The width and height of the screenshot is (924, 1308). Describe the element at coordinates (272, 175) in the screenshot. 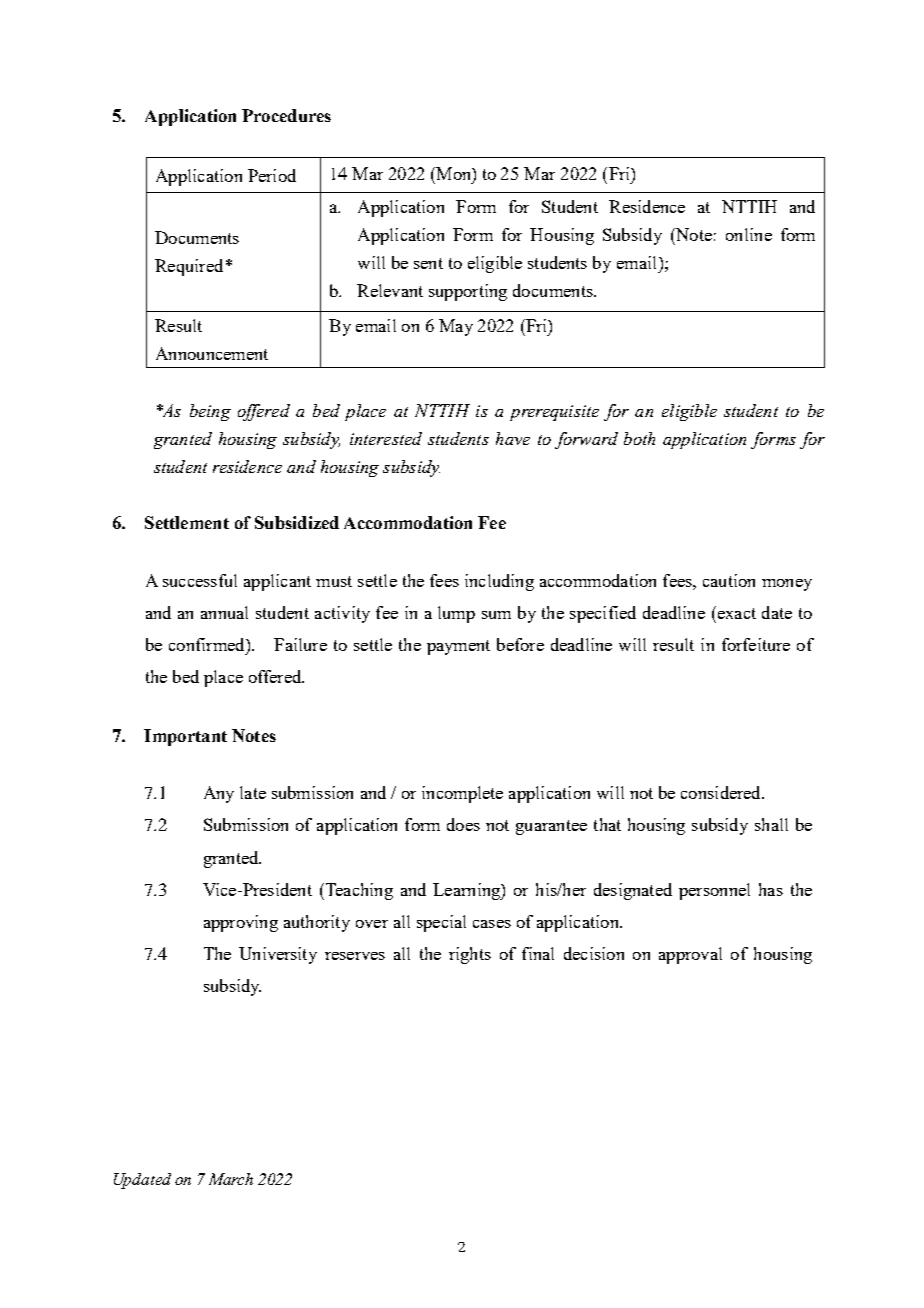

I see `Period` at that location.
